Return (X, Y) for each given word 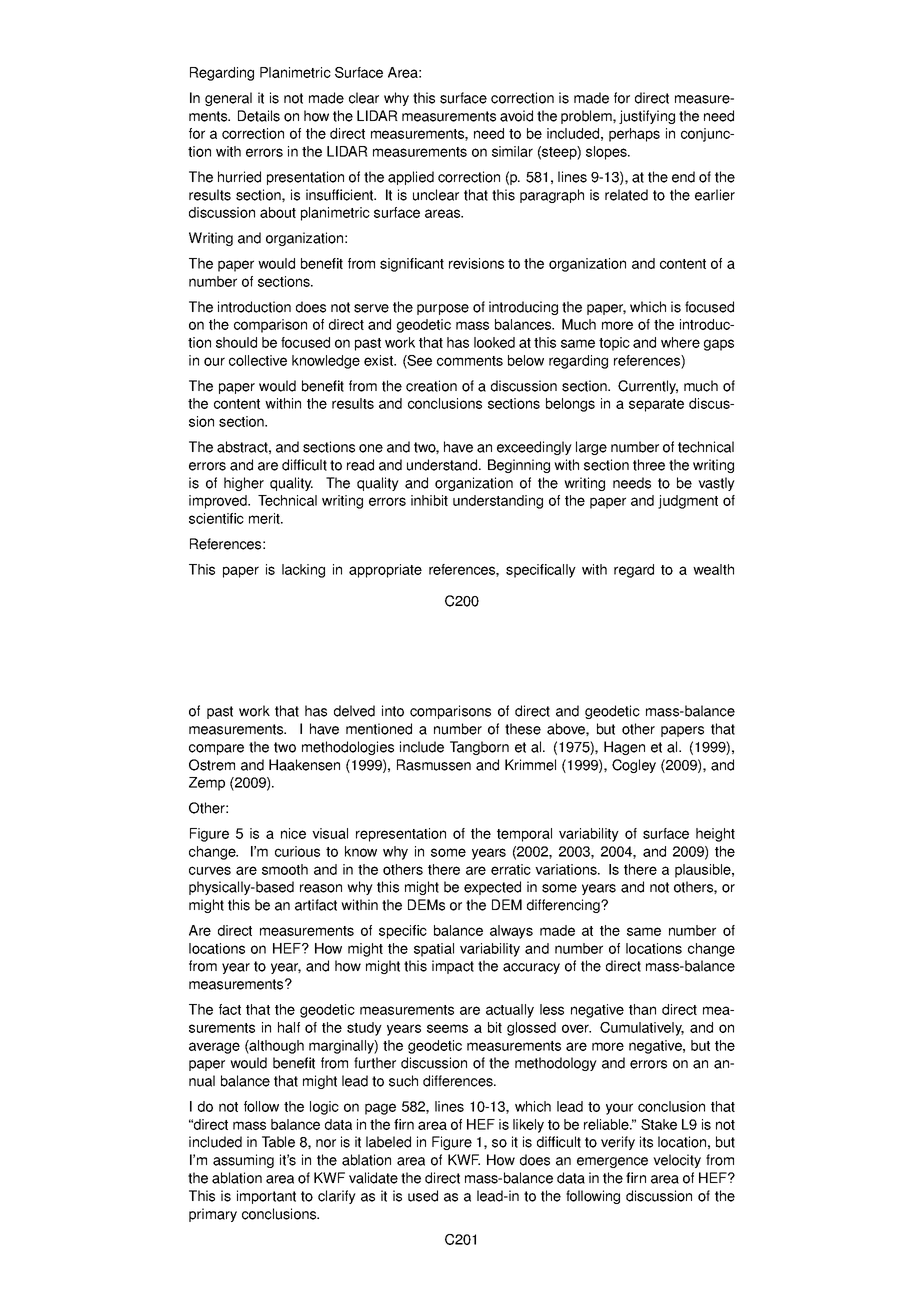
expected (492, 888)
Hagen (624, 748)
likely (528, 1126)
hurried (239, 177)
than (642, 1009)
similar (512, 151)
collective (258, 360)
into (393, 711)
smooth (285, 869)
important (266, 1197)
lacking (303, 571)
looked (494, 342)
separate (656, 405)
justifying (647, 117)
